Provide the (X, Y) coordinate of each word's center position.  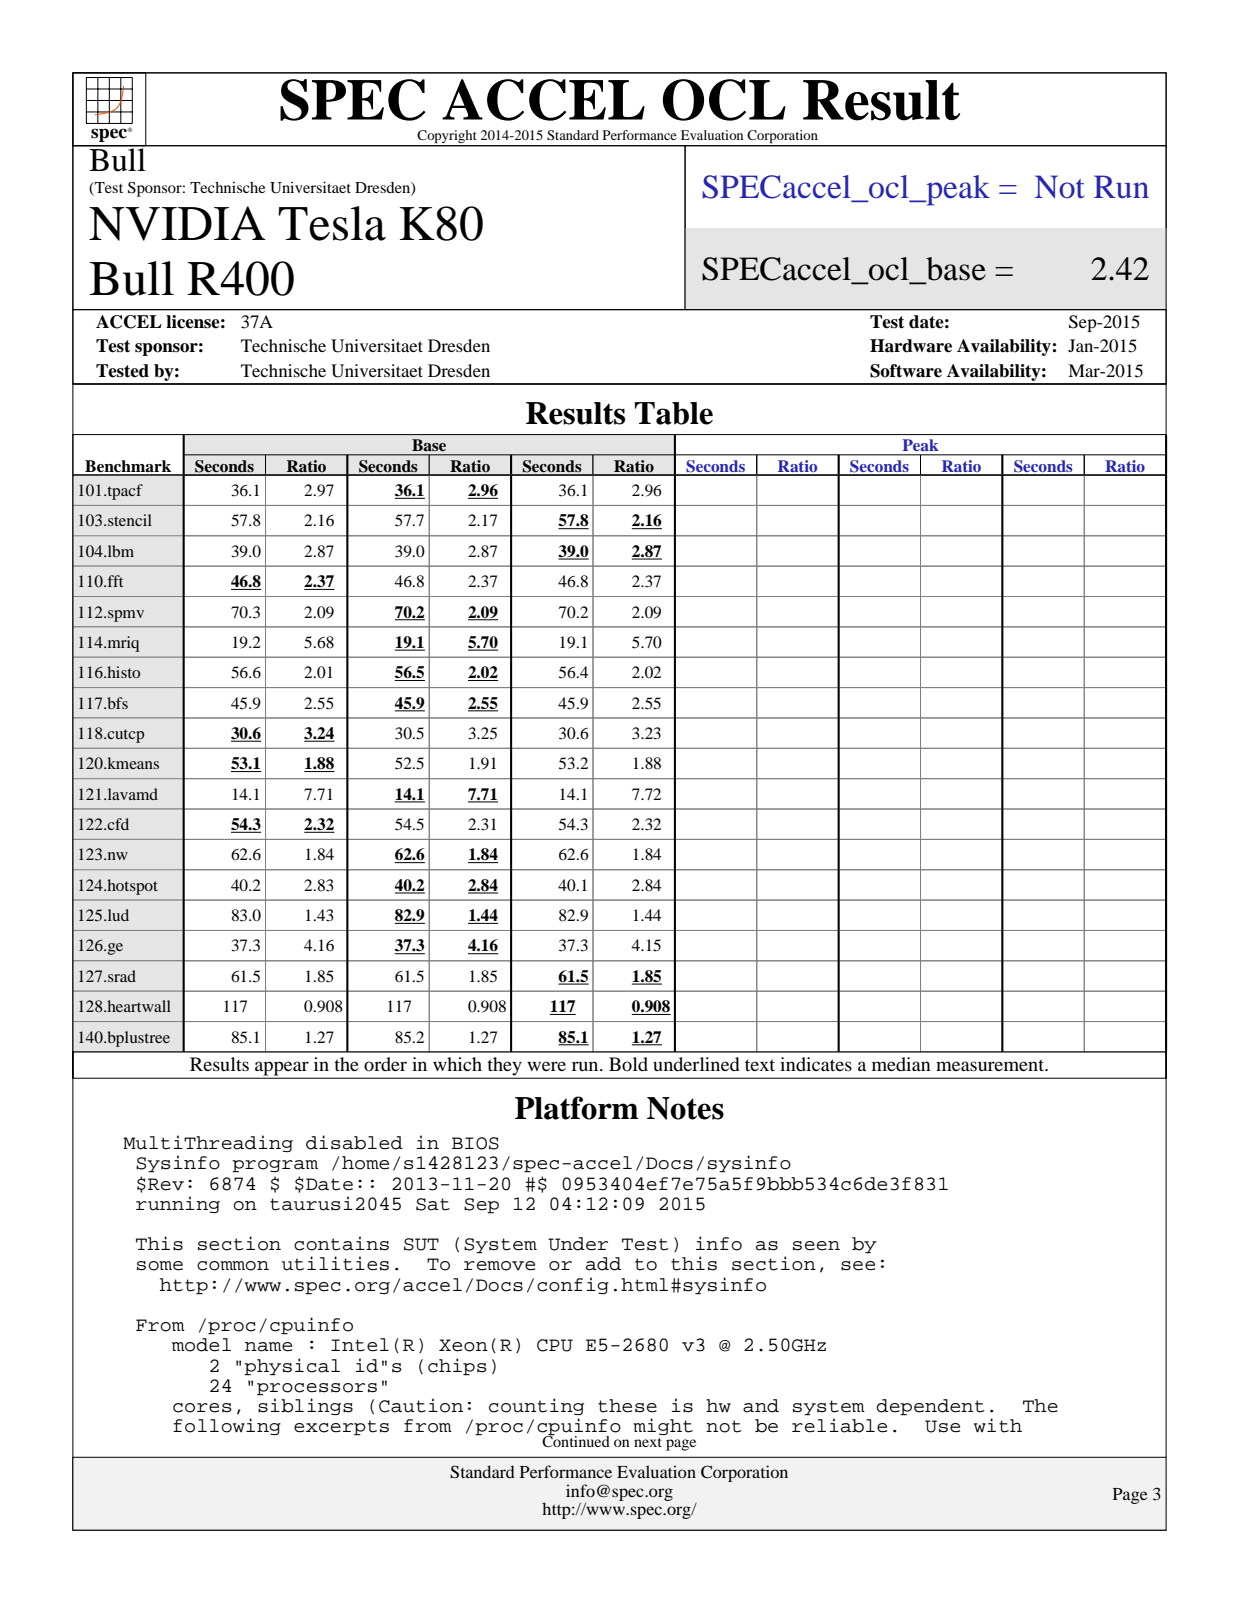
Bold (628, 1064)
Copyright (447, 138)
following (227, 1426)
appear (282, 1069)
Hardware (911, 346)
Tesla (332, 223)
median (901, 1064)
